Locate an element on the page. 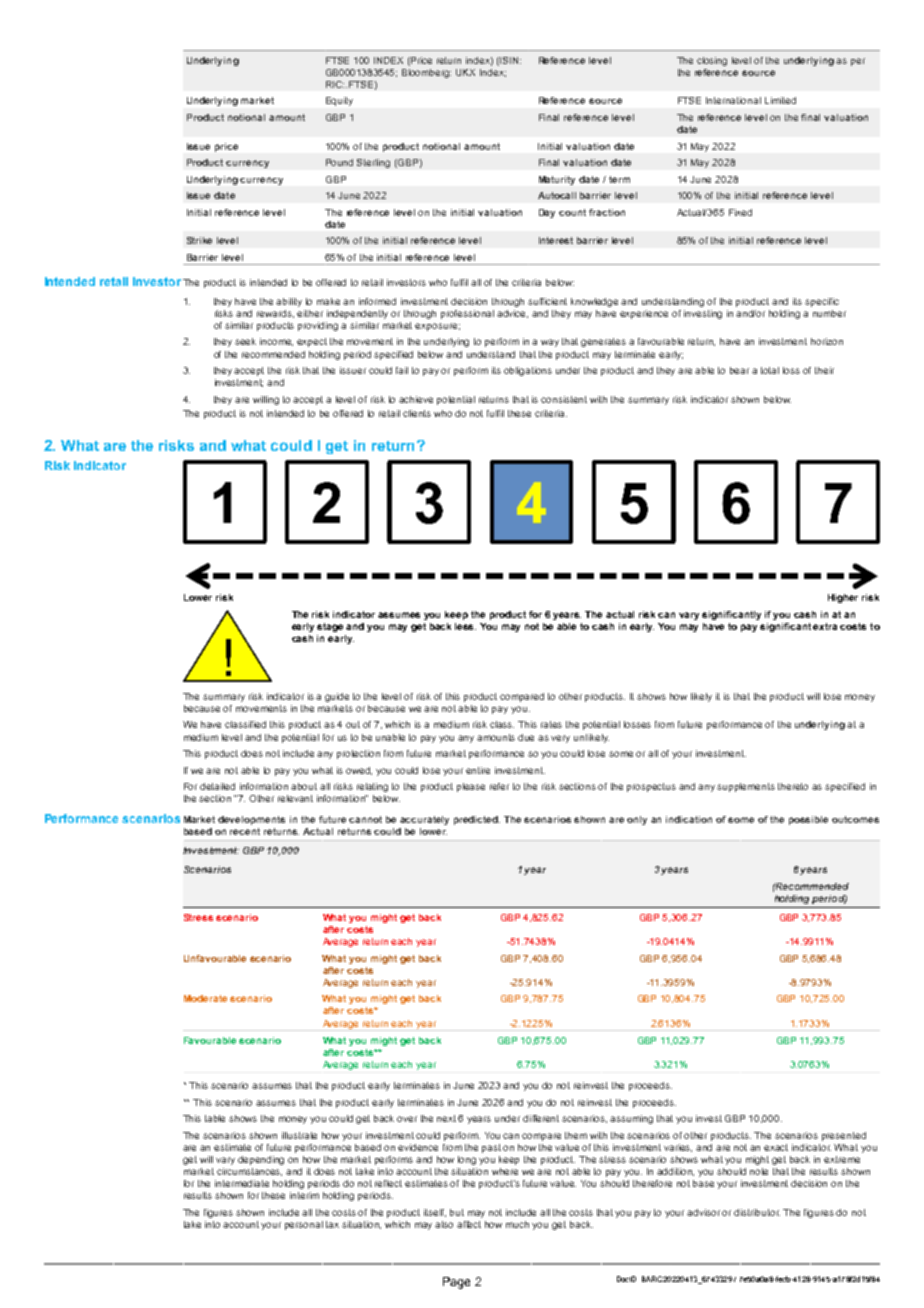  predicted is located at coordinates (477, 820).
